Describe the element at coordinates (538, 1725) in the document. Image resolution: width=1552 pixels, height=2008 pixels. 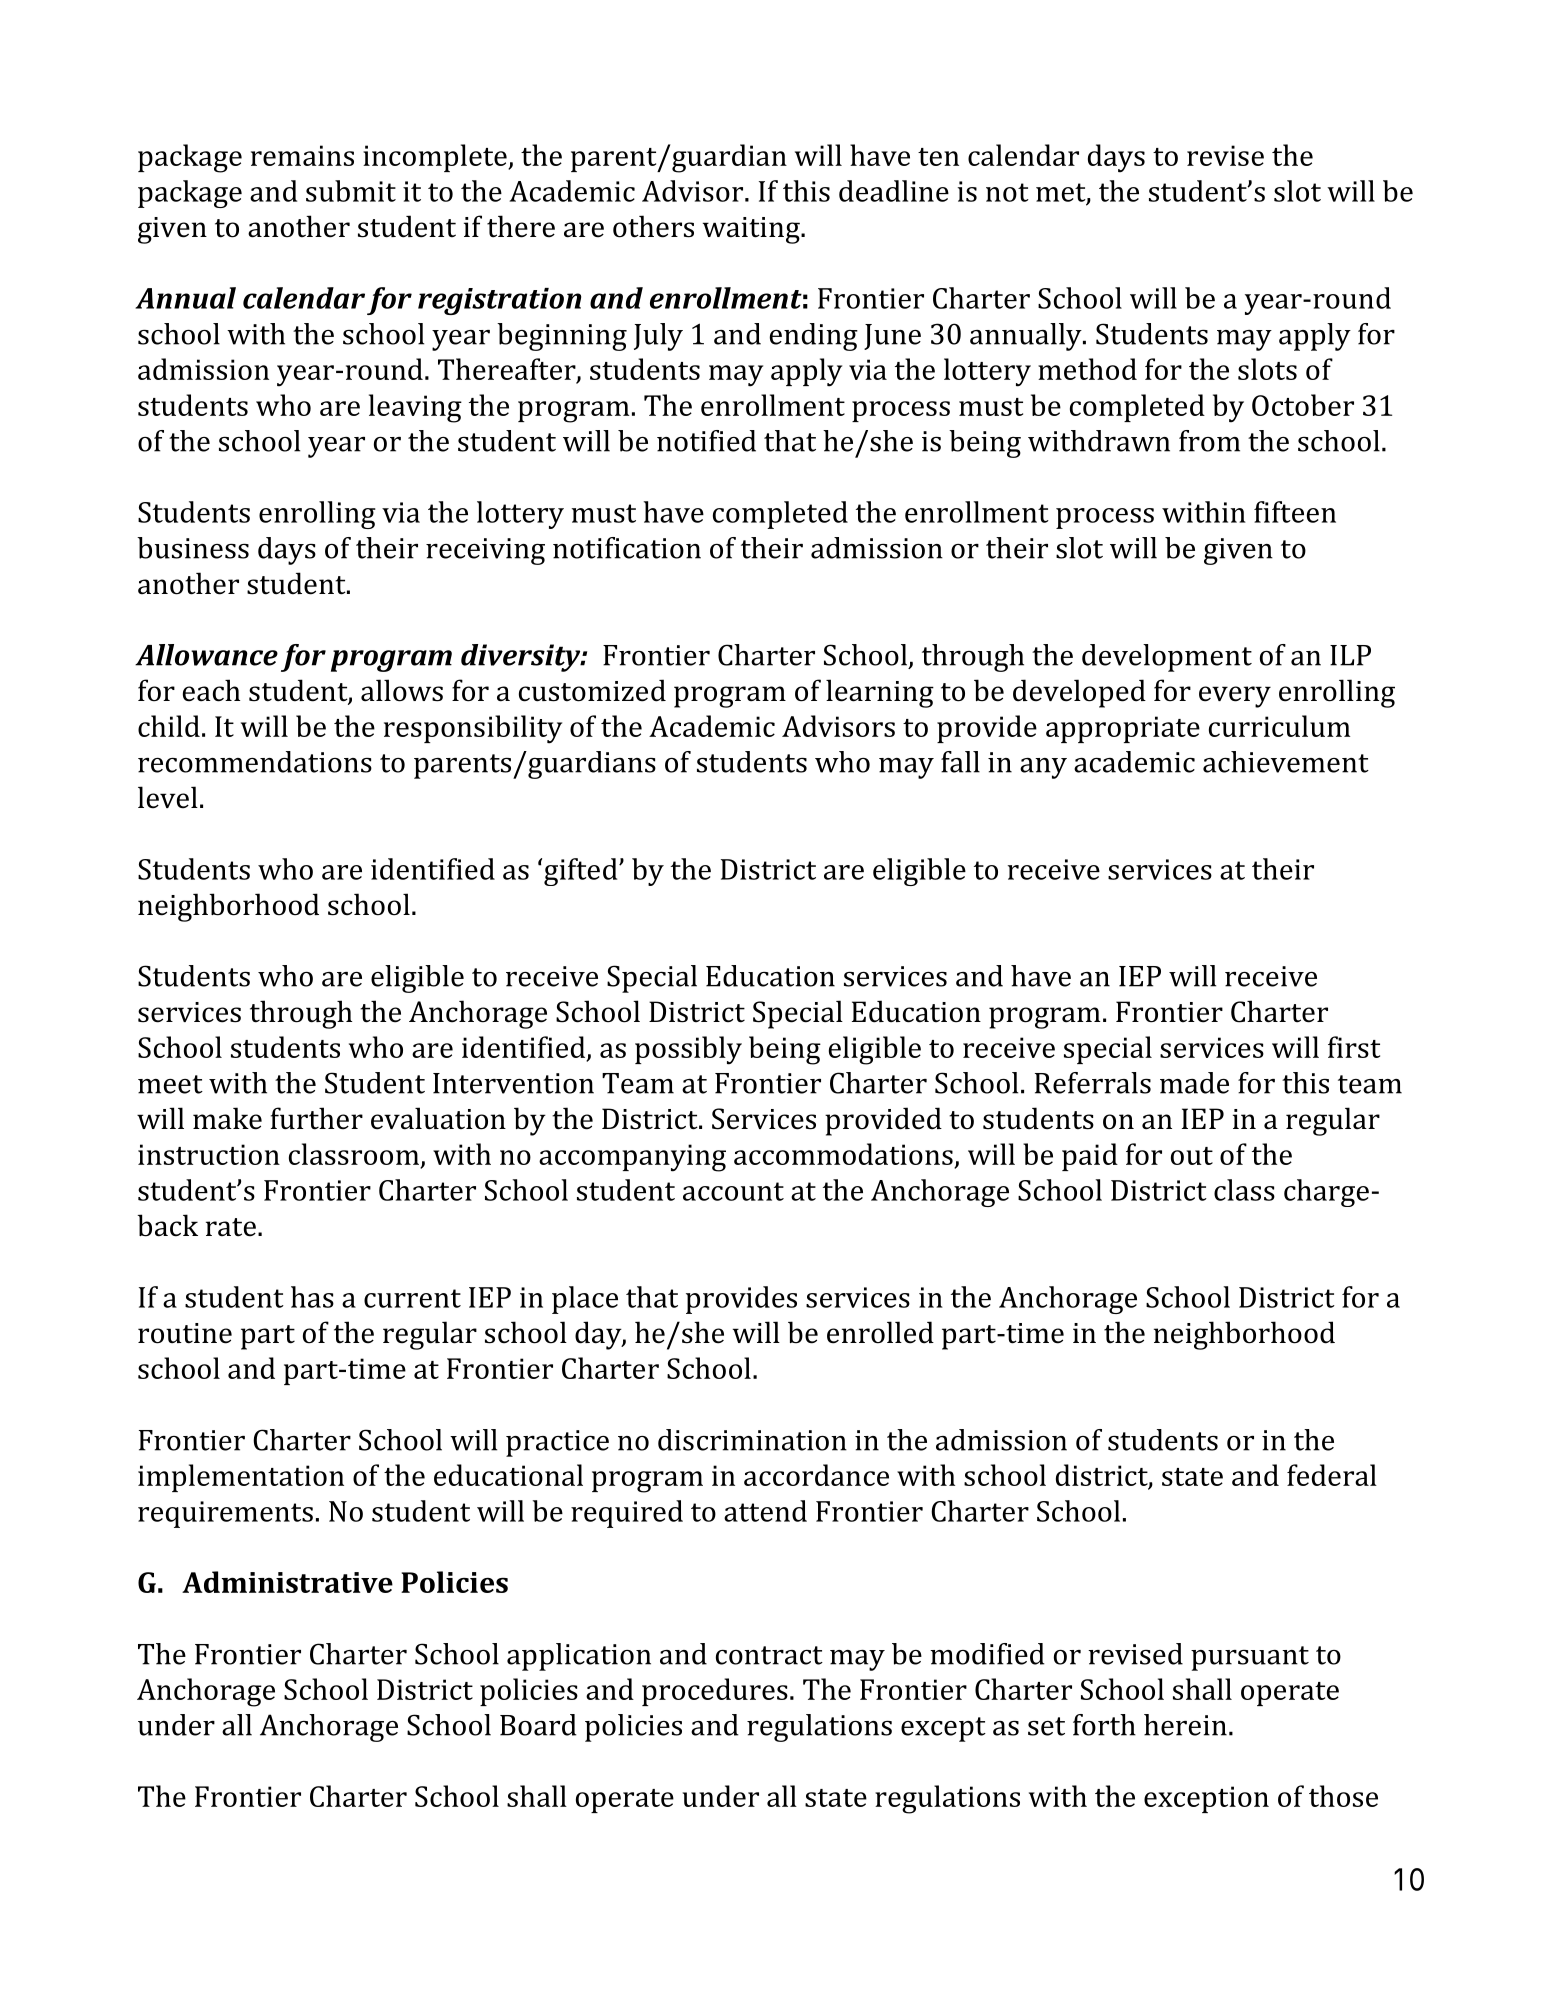
I see `Board` at that location.
